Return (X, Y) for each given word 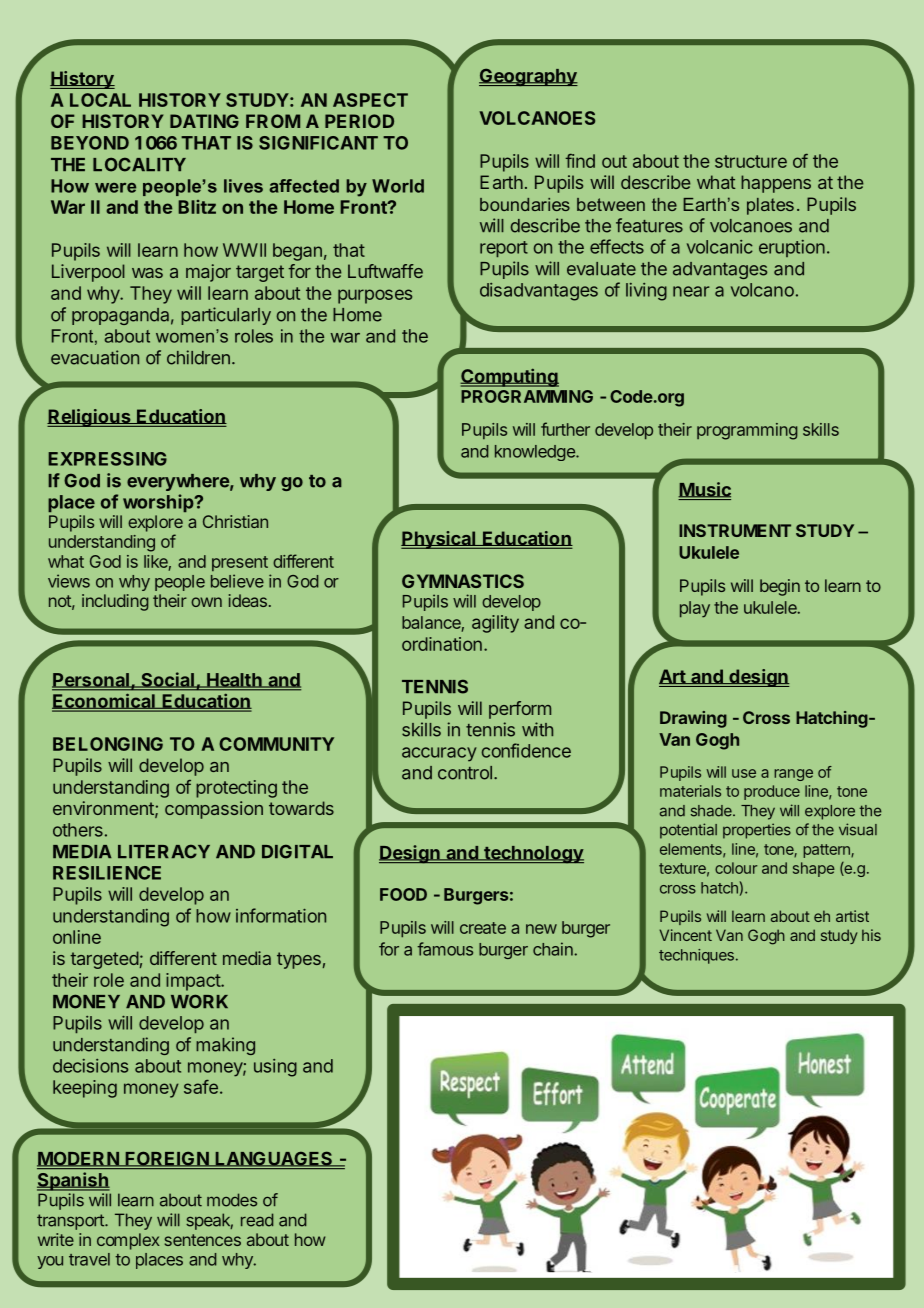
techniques (696, 956)
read (257, 1220)
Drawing (693, 719)
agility (495, 624)
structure (751, 161)
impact (194, 982)
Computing (509, 377)
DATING (204, 121)
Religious (90, 418)
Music (704, 490)
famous (445, 949)
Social (167, 680)
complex (128, 1241)
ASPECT (370, 100)
